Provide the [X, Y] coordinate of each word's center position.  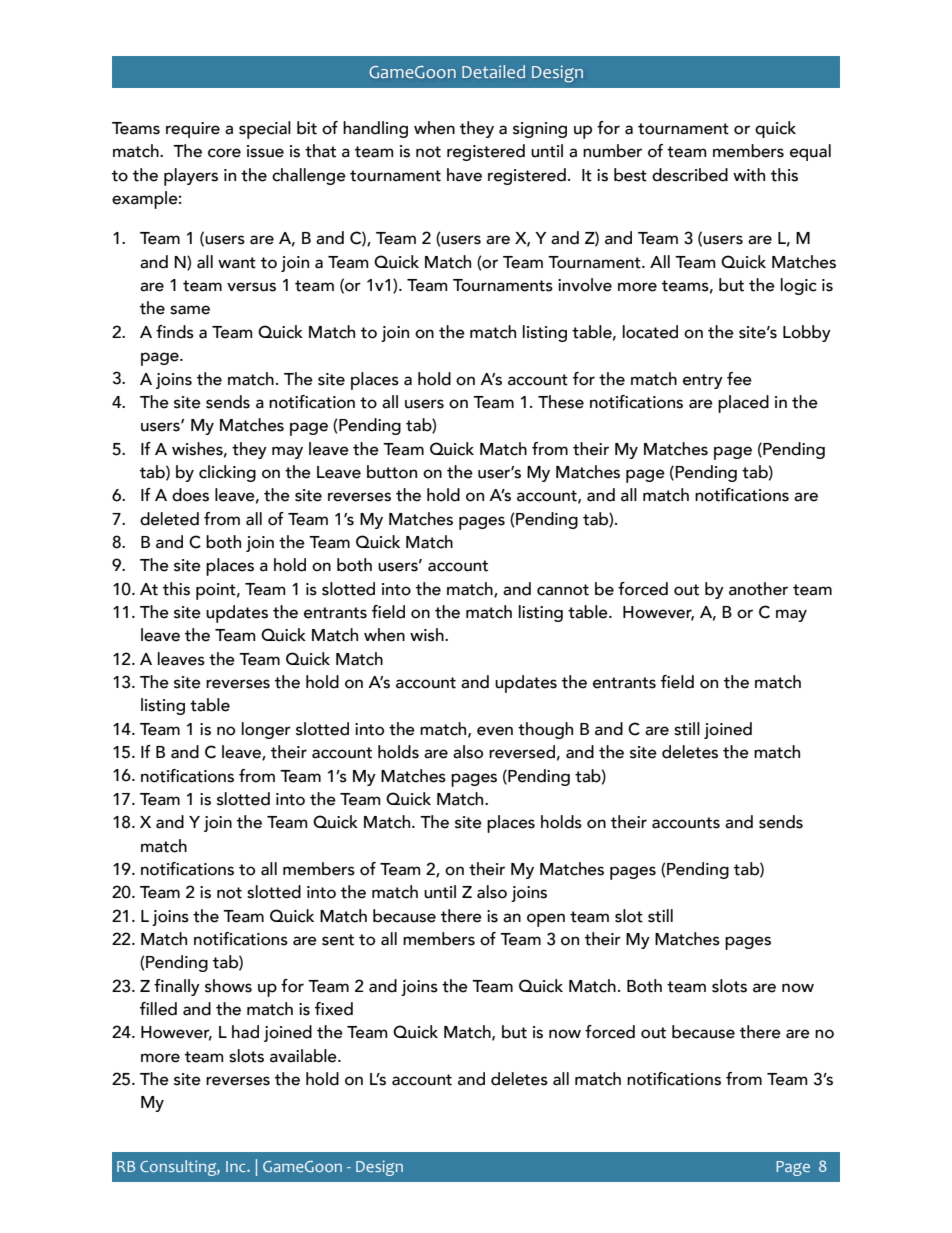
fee [739, 379]
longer [266, 730]
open [546, 920]
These [561, 402]
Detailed [493, 71]
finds [175, 332]
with [749, 175]
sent [338, 940]
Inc [237, 1166]
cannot [563, 590]
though [545, 730]
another [758, 589]
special [265, 130]
